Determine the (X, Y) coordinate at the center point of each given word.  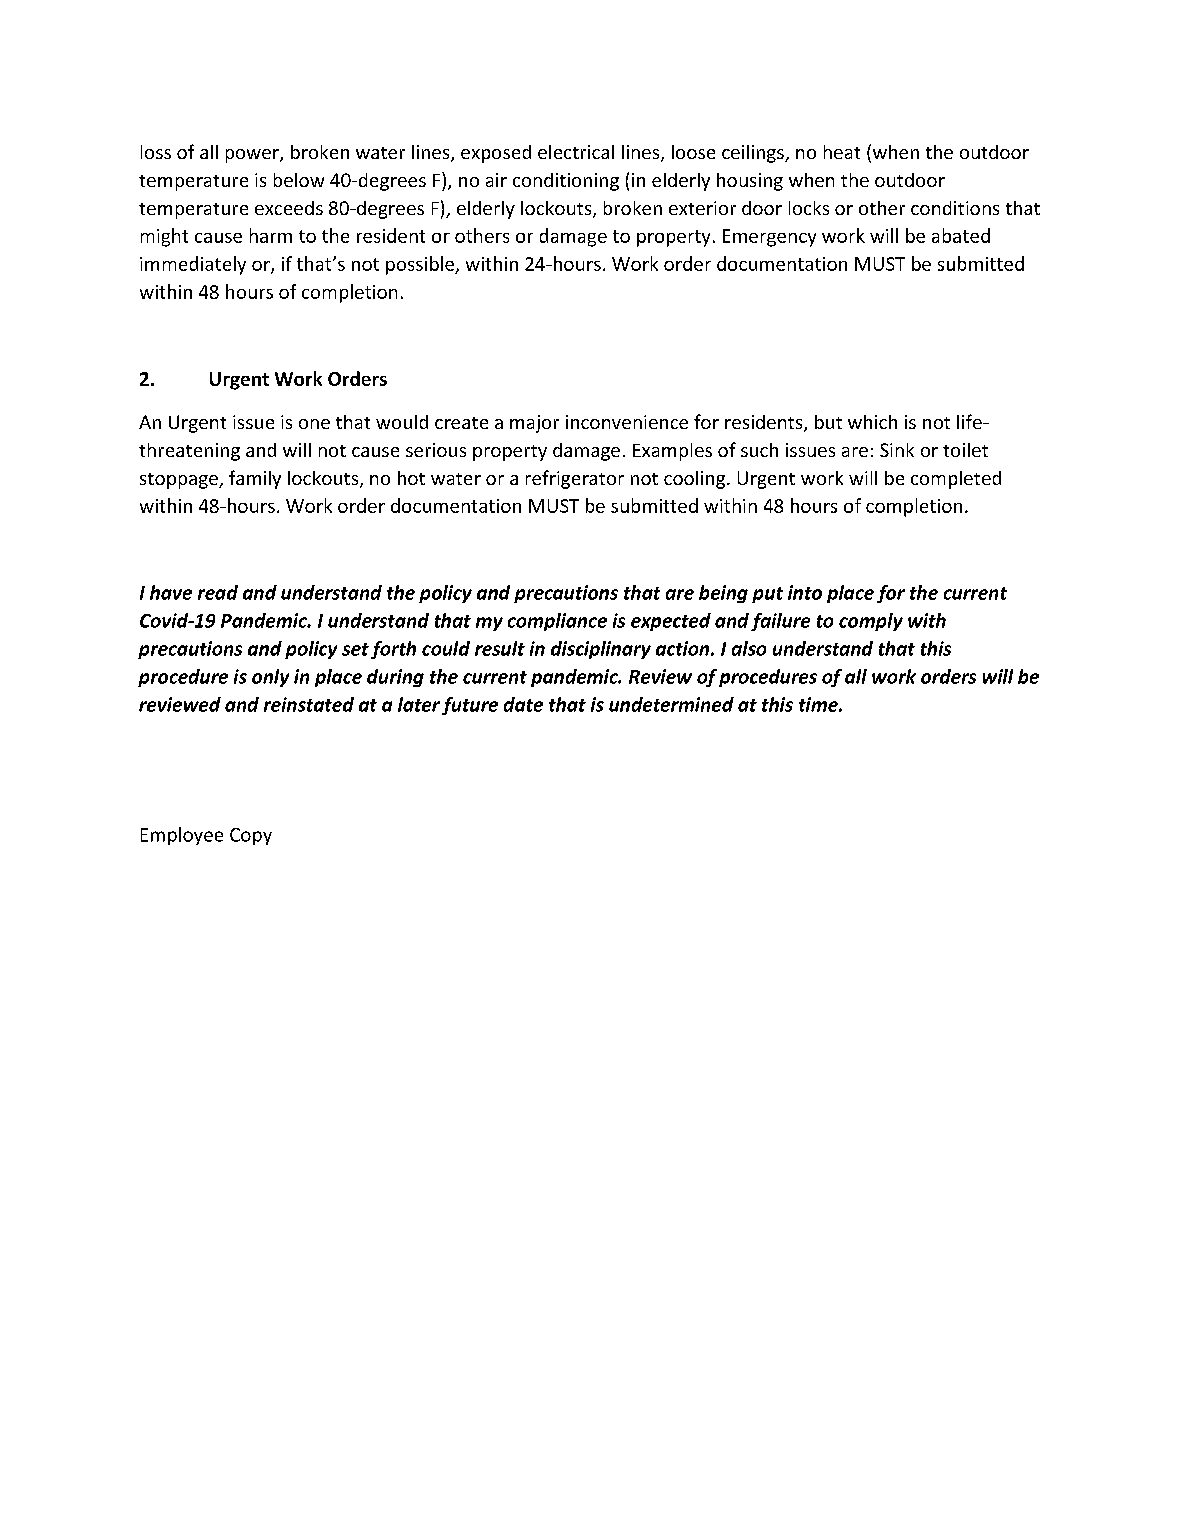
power (253, 156)
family (255, 479)
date (523, 704)
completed (956, 480)
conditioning (566, 182)
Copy (251, 836)
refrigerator (575, 479)
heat (842, 152)
